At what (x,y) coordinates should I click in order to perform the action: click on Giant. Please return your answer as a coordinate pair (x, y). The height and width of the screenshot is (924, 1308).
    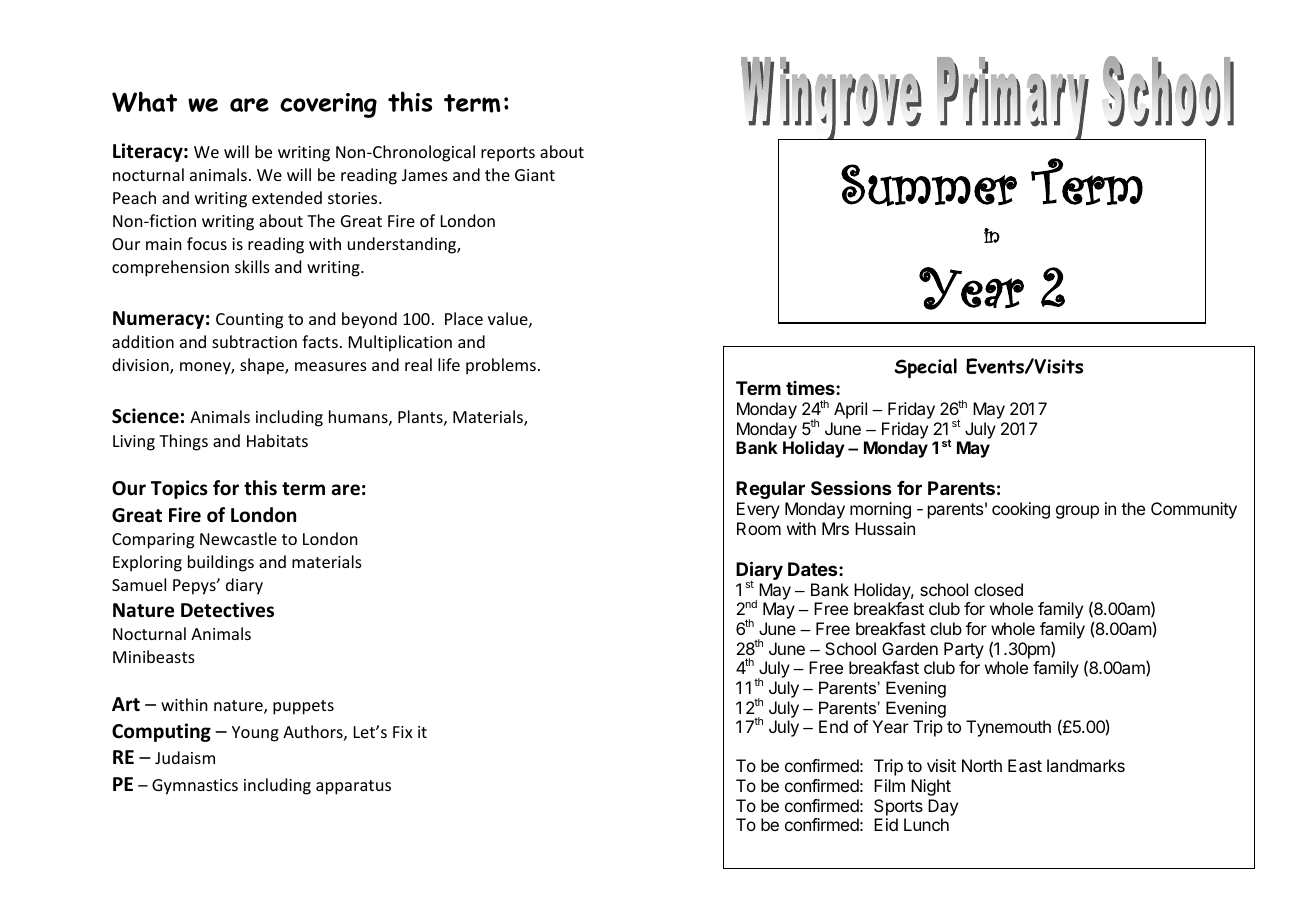
    Looking at the image, I should click on (535, 175).
